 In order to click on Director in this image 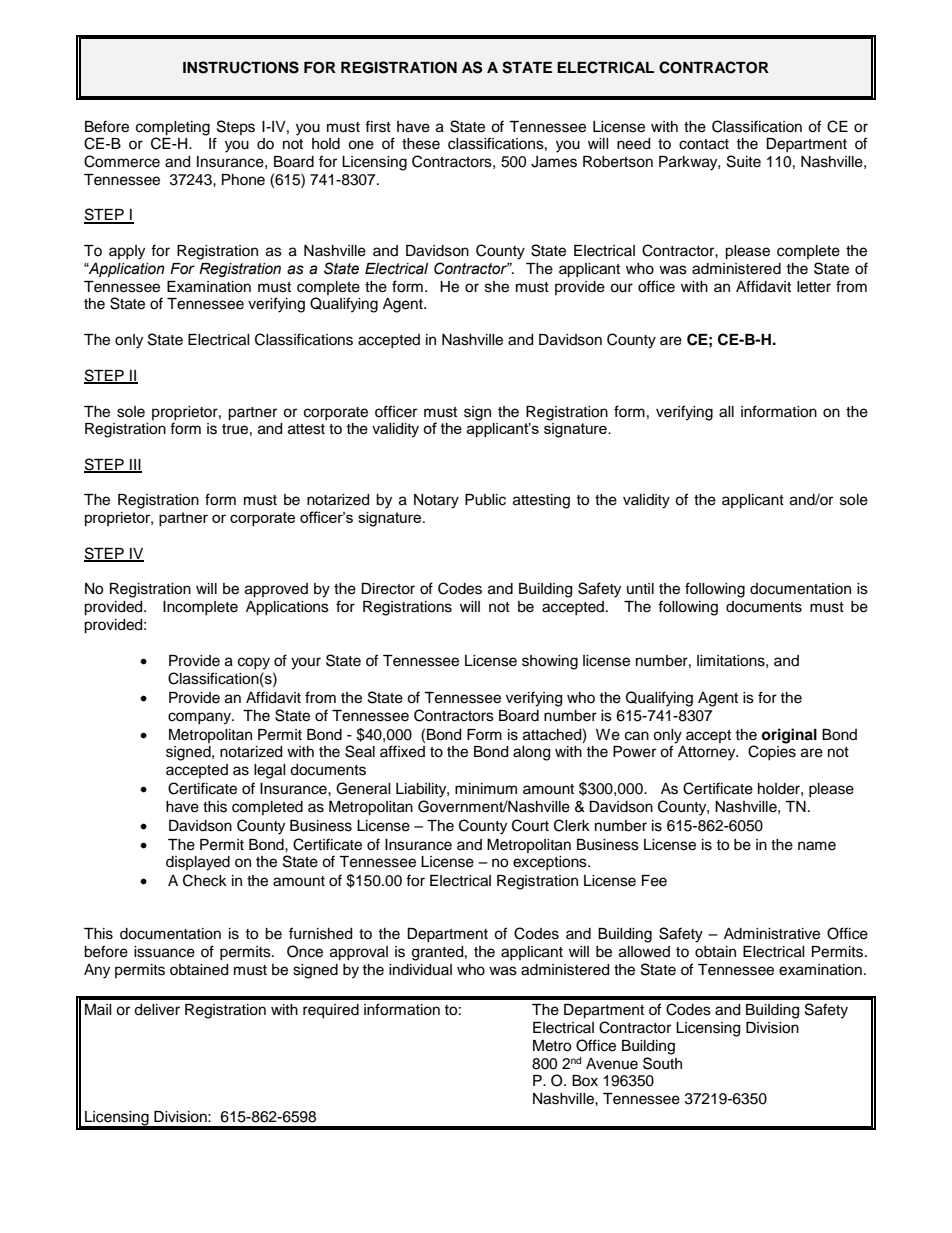, I will do `click(388, 589)`.
